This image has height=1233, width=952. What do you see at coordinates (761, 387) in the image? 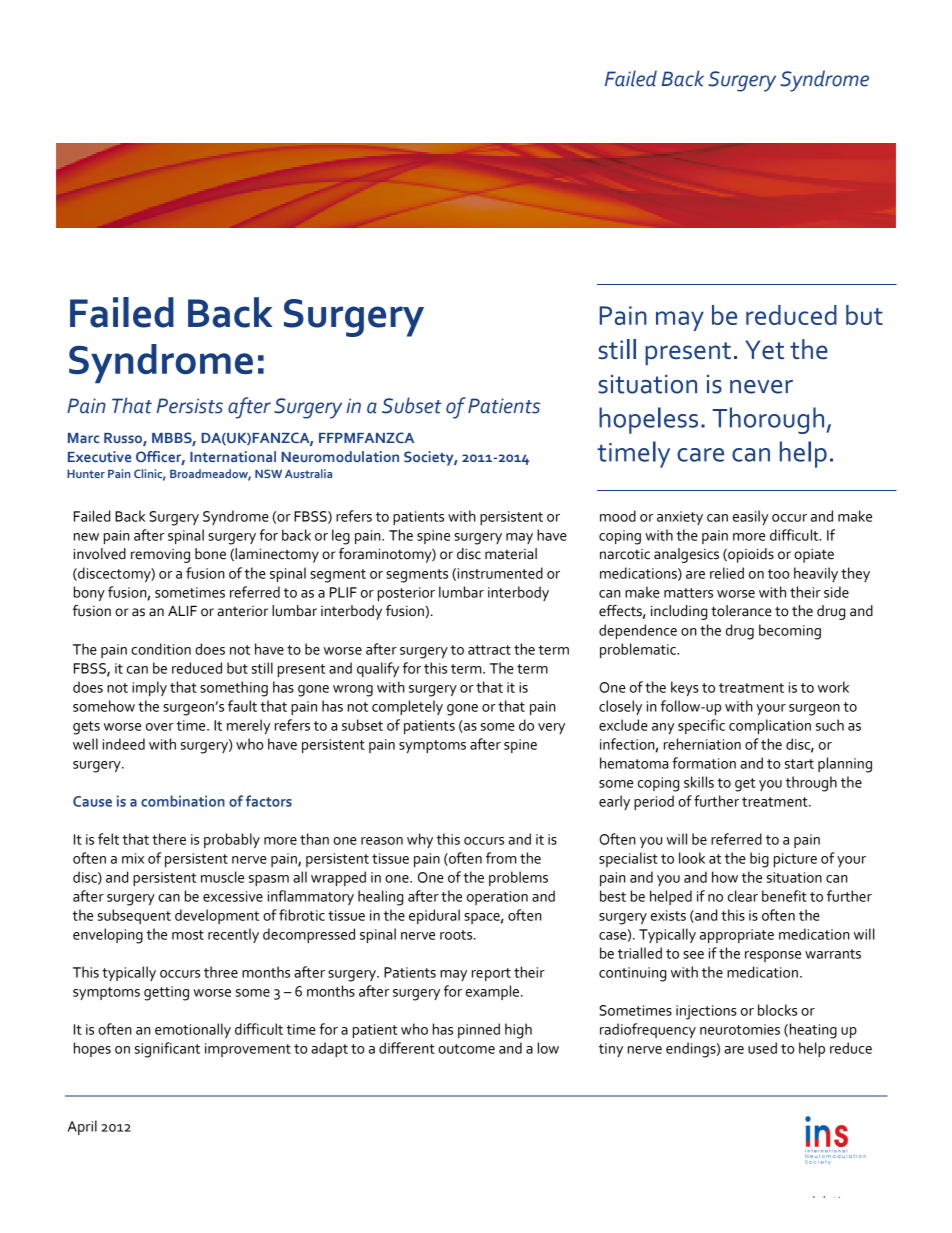
I see `never` at bounding box center [761, 387].
